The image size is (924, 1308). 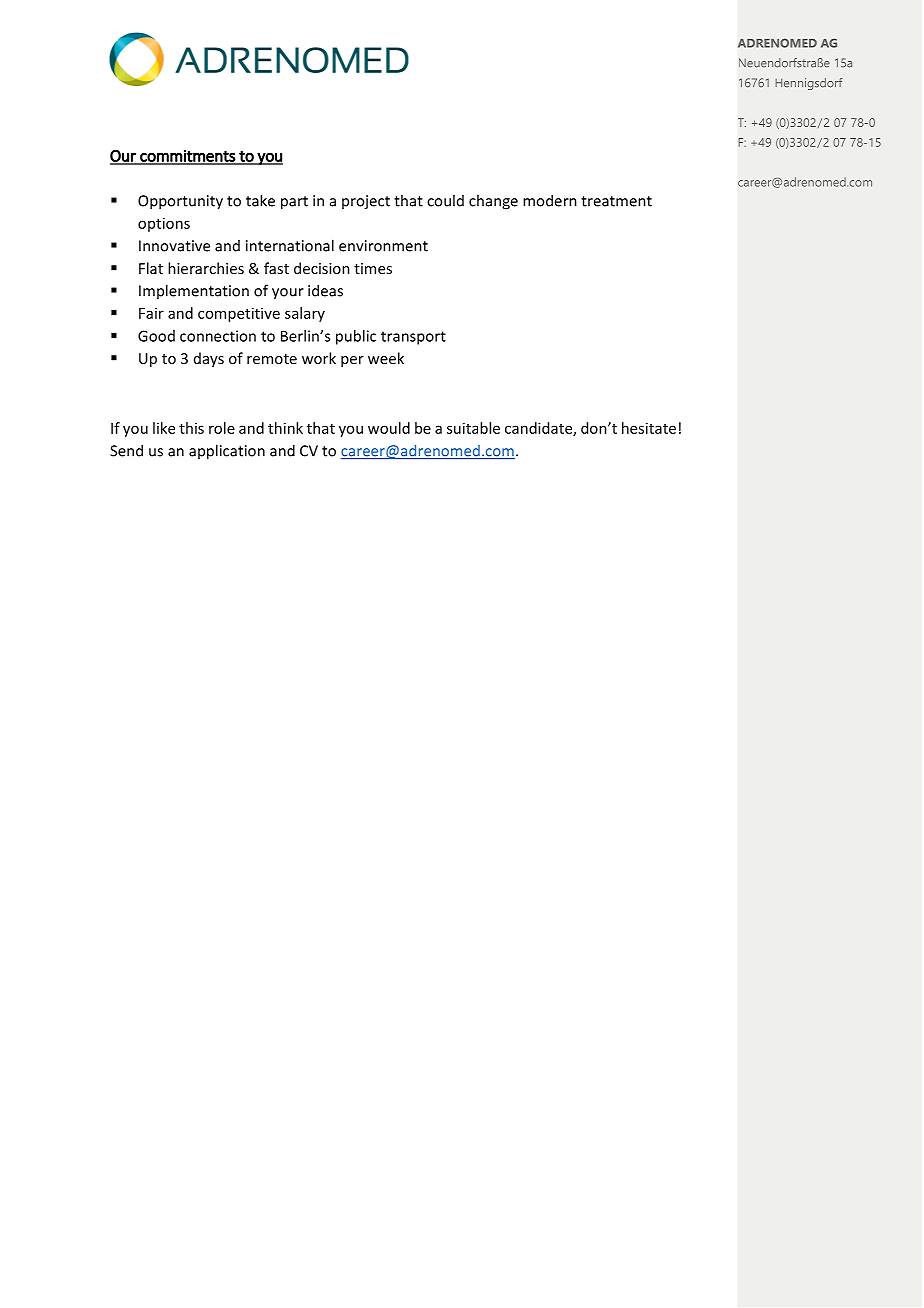 What do you see at coordinates (649, 428) in the document?
I see `hesitate` at bounding box center [649, 428].
